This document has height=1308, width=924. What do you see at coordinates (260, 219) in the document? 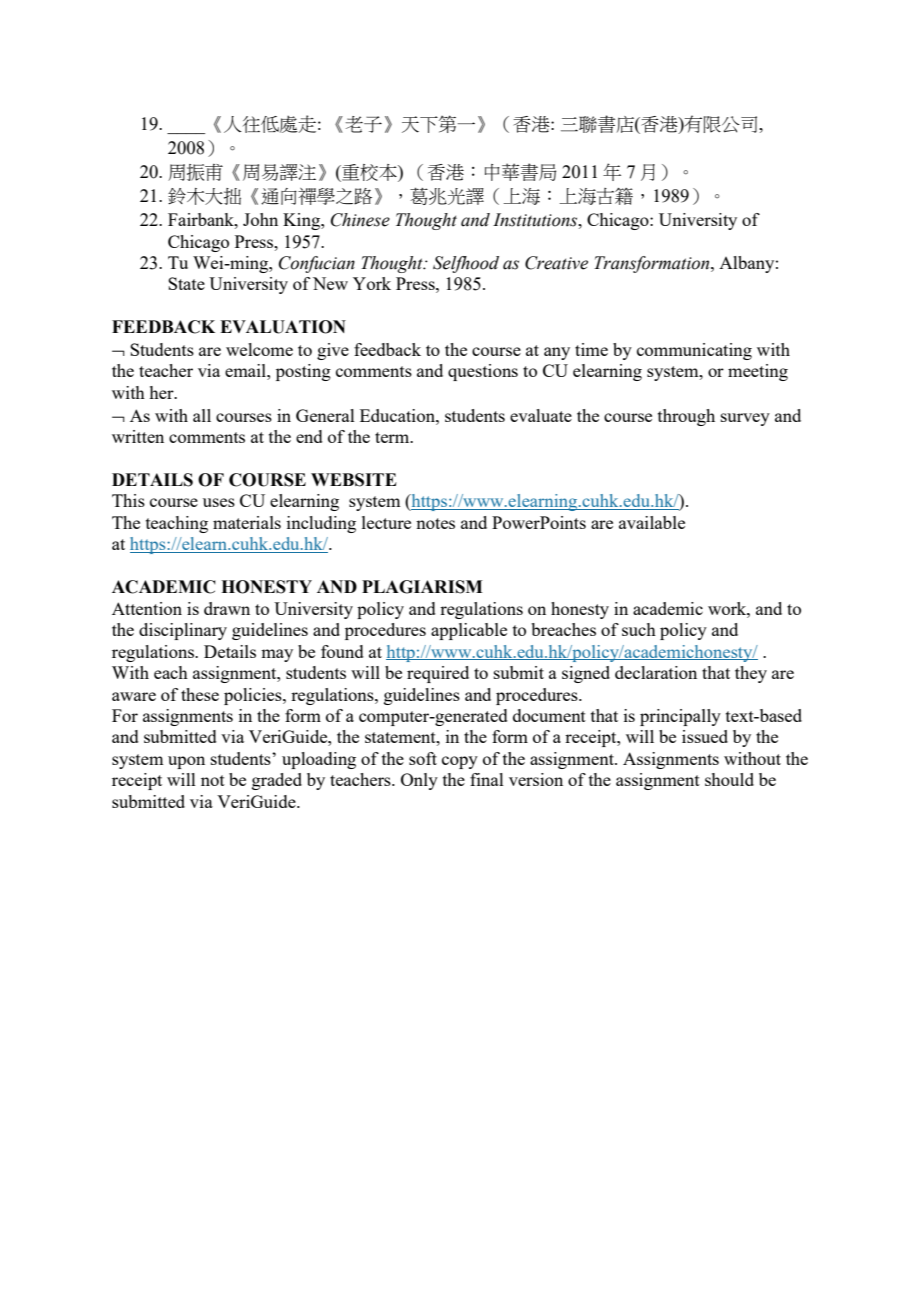
I see `John` at bounding box center [260, 219].
